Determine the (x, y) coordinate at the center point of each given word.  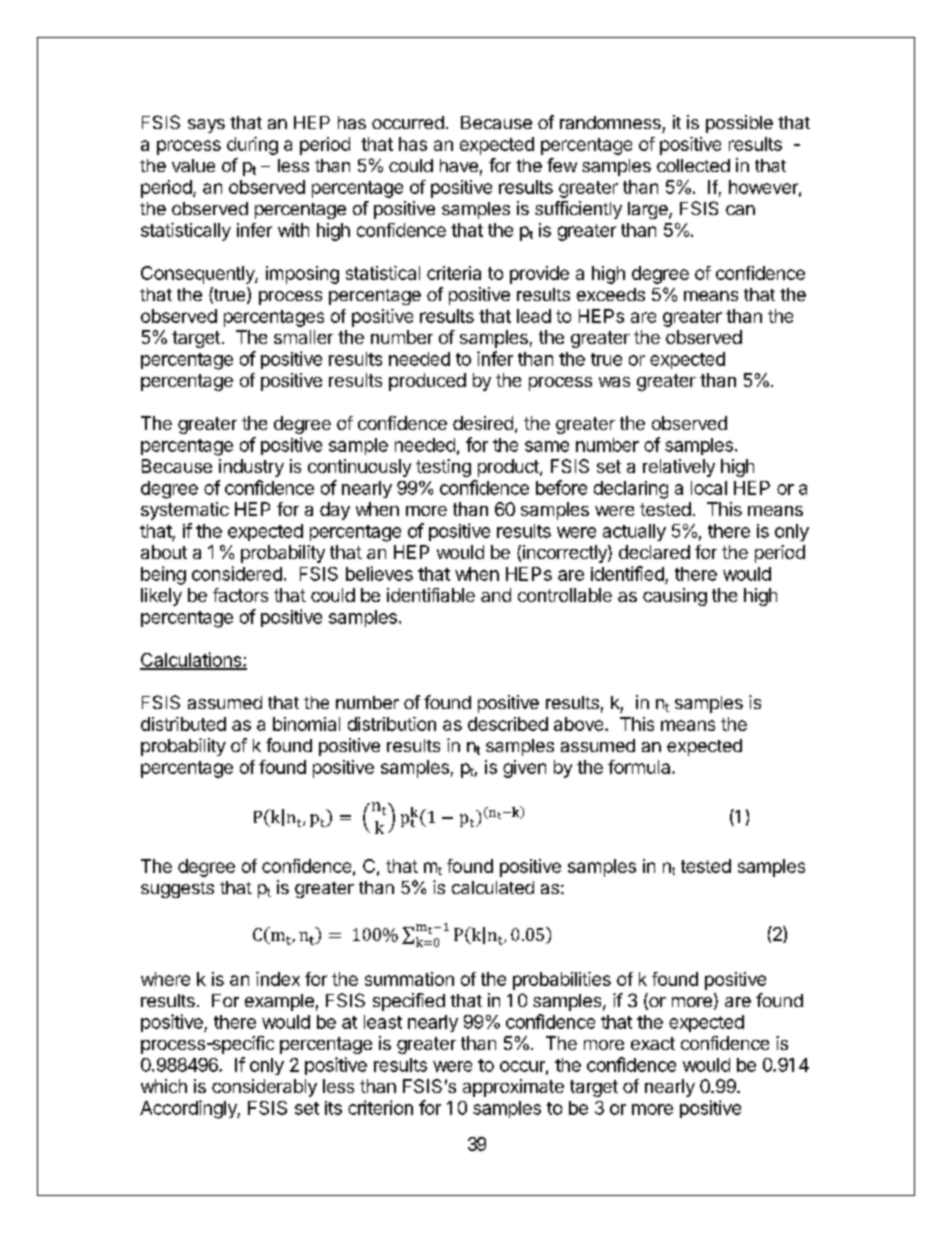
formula (640, 767)
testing (443, 468)
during (252, 146)
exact (653, 1043)
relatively (679, 468)
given (524, 769)
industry (251, 468)
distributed (183, 724)
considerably (264, 1088)
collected (693, 165)
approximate (513, 1088)
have (459, 165)
